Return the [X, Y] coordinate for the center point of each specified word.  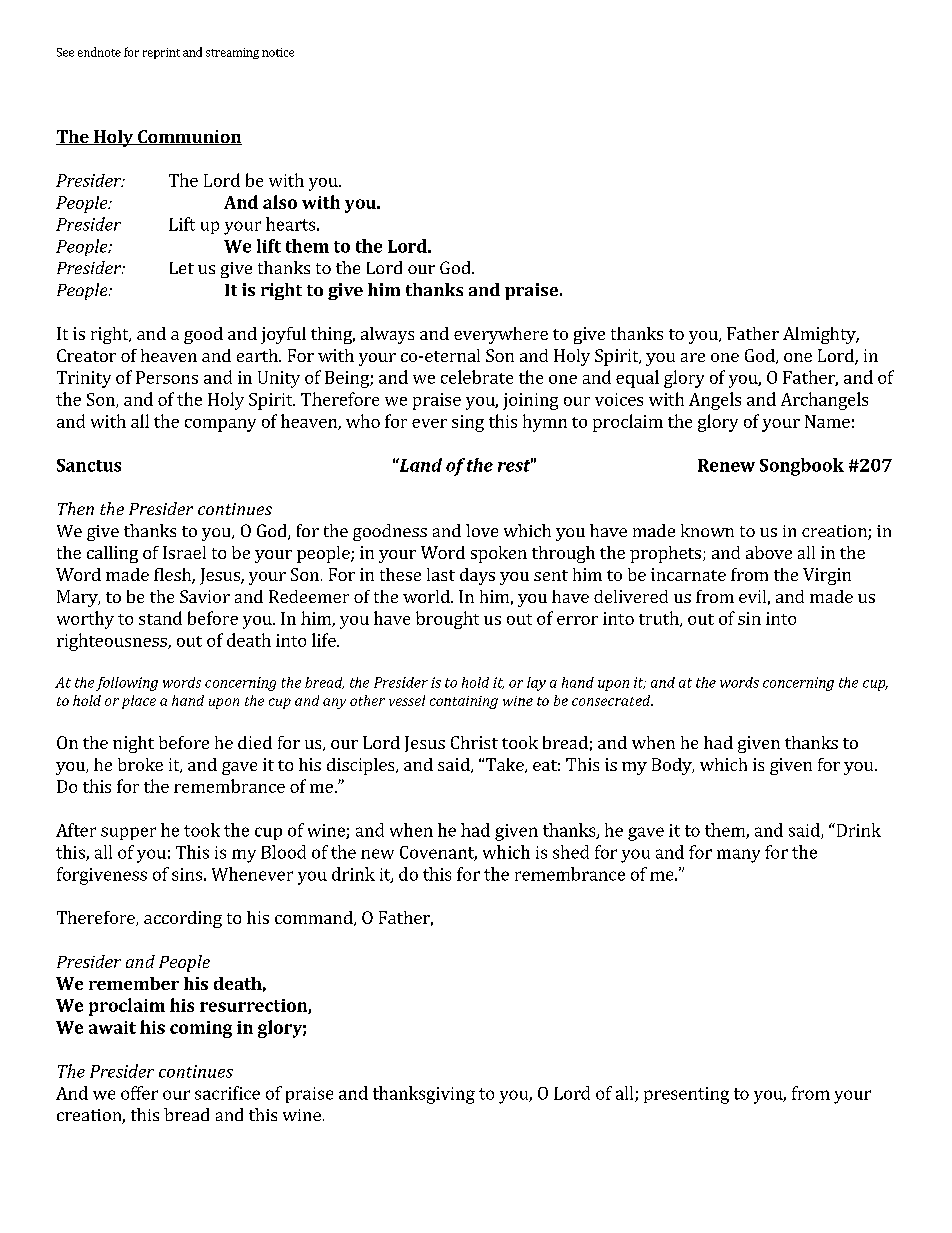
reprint [161, 53]
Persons [167, 377]
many [738, 856]
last [441, 574]
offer [139, 1093]
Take [506, 765]
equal [637, 379]
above [769, 552]
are [693, 357]
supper [128, 833]
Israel [184, 552]
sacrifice [227, 1093]
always [387, 335]
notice [278, 52]
